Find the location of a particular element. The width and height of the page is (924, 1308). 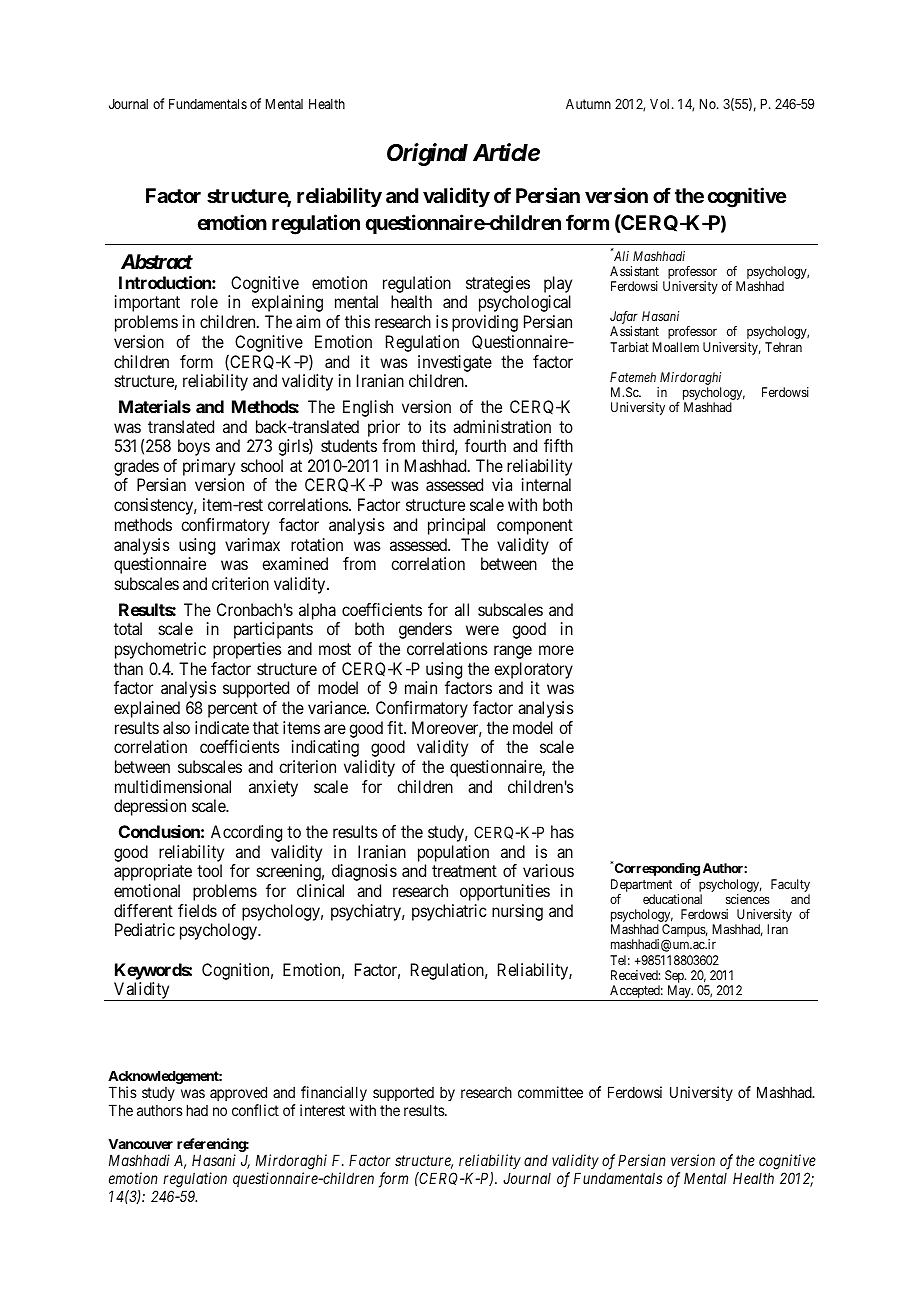

Sep is located at coordinates (675, 978).
